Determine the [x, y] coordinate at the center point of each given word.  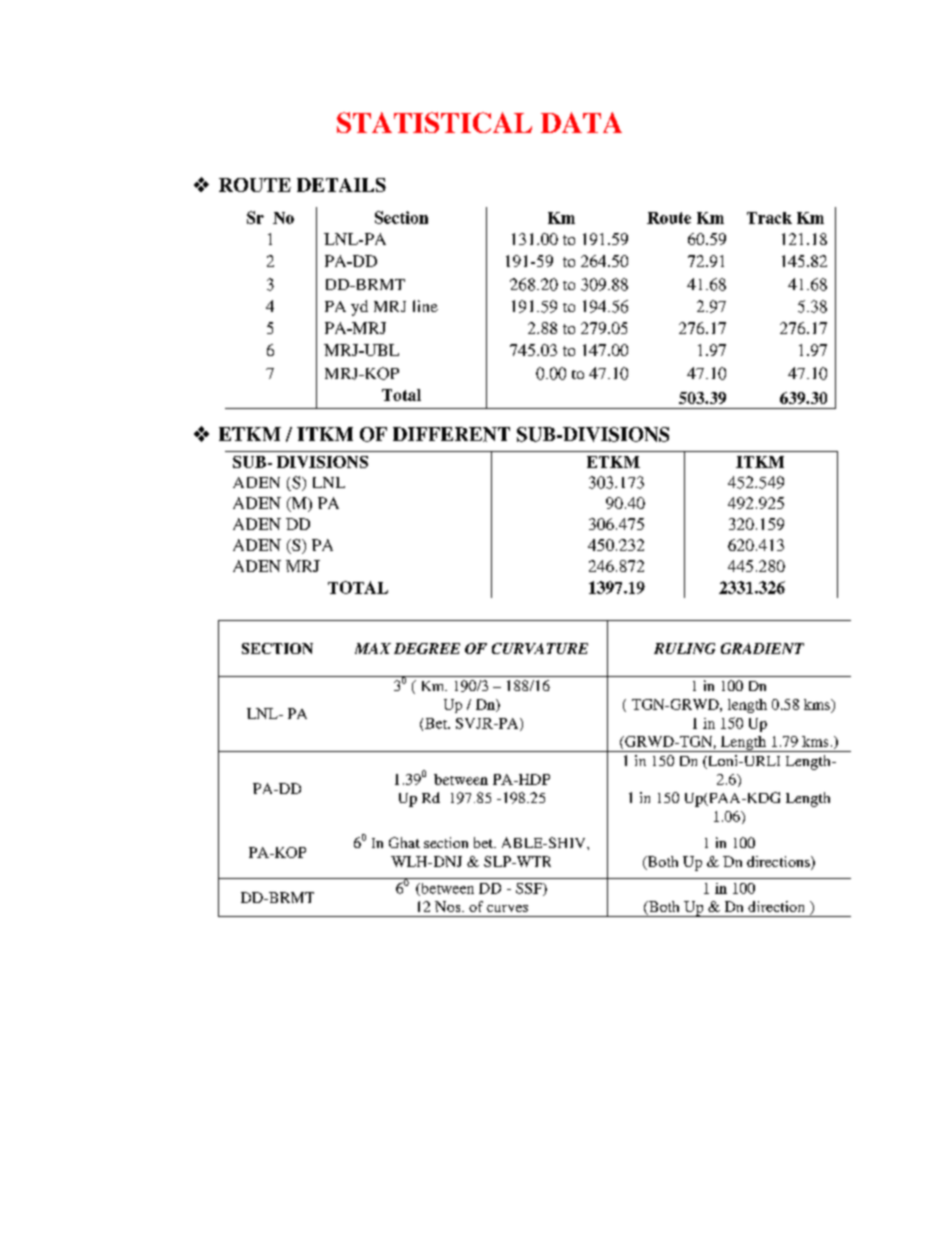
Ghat [404, 842]
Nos [449, 906]
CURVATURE [540, 648]
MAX [373, 648]
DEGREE [427, 648]
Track [769, 218]
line [425, 306]
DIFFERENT [451, 434]
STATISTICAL [434, 122]
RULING [684, 648]
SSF [530, 889]
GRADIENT [762, 648]
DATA [581, 122]
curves [507, 908]
